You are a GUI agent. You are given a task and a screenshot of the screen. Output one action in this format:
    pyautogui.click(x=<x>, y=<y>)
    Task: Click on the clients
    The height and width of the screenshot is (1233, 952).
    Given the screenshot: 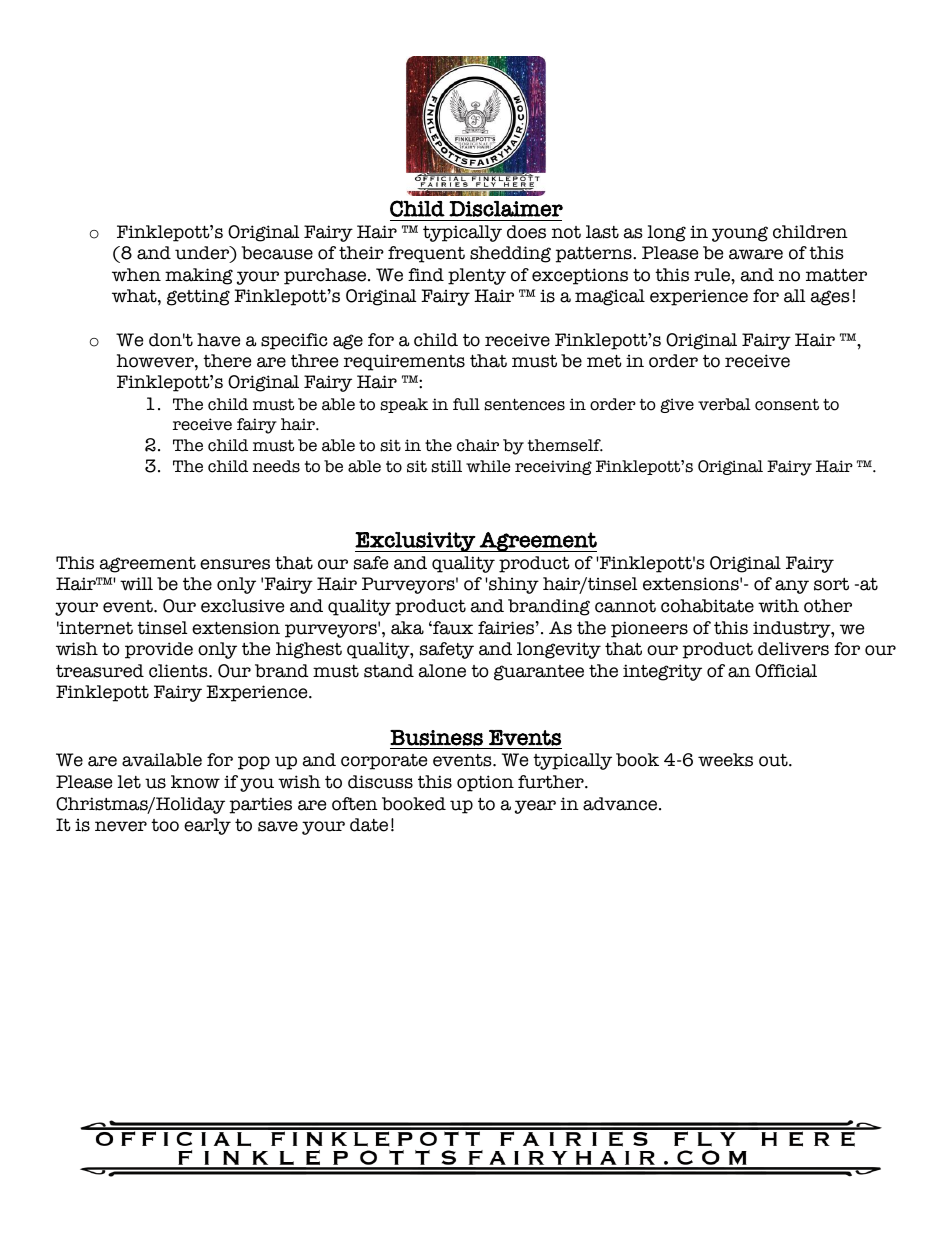 What is the action you would take?
    pyautogui.click(x=179, y=671)
